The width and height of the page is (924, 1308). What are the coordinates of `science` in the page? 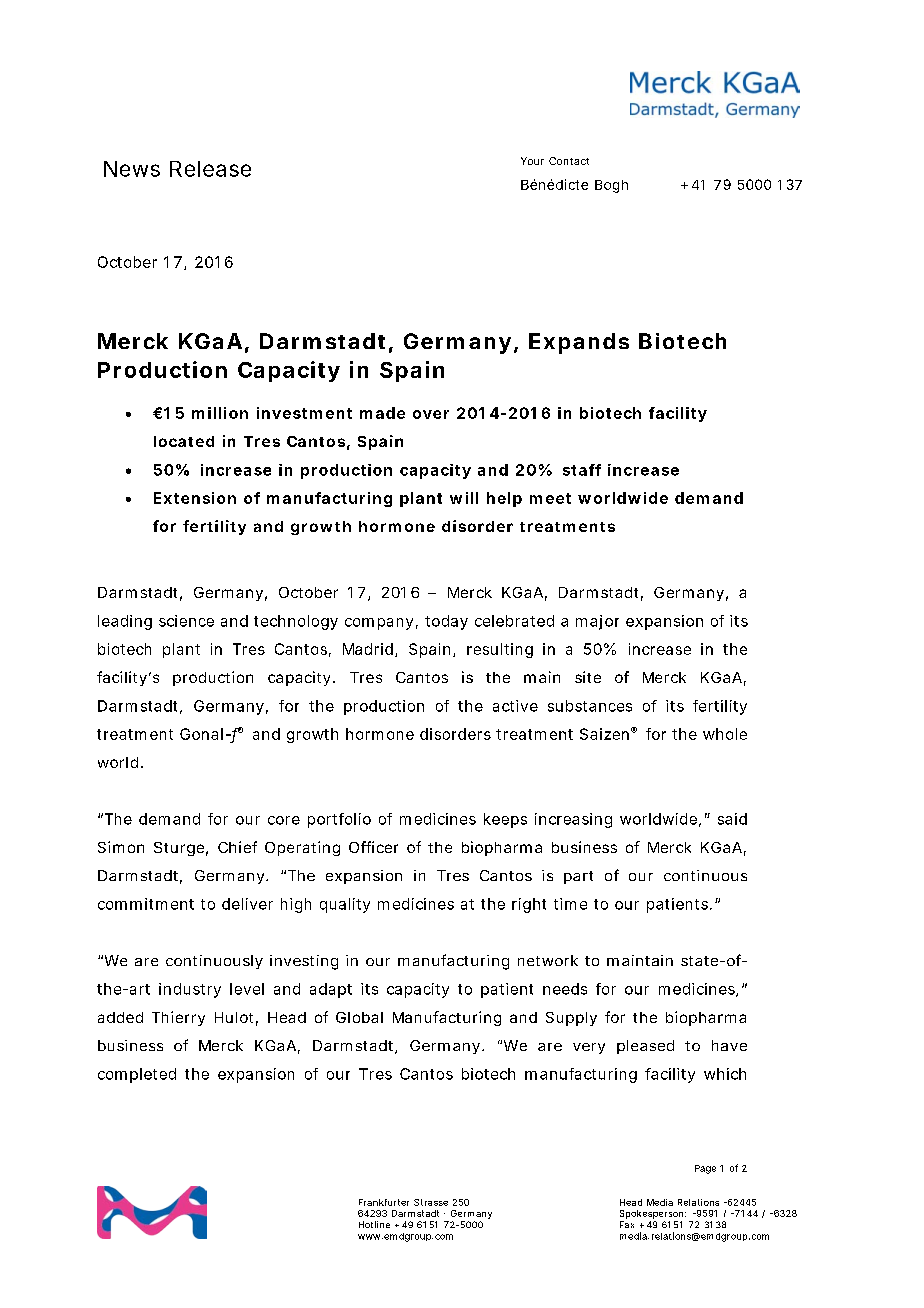 It's located at (186, 621).
